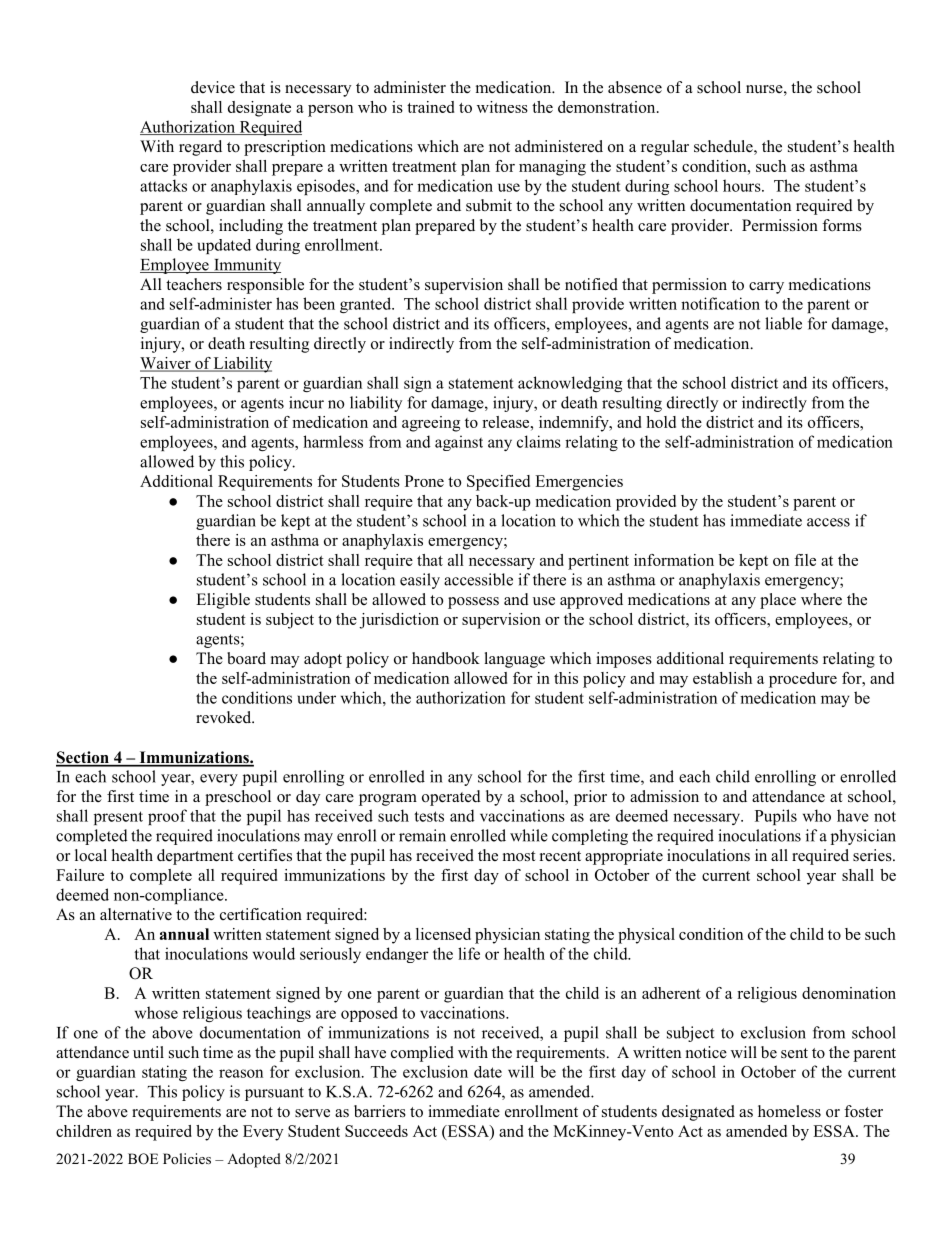 This screenshot has height=1233, width=952. What do you see at coordinates (187, 1158) in the screenshot?
I see `Policies` at bounding box center [187, 1158].
